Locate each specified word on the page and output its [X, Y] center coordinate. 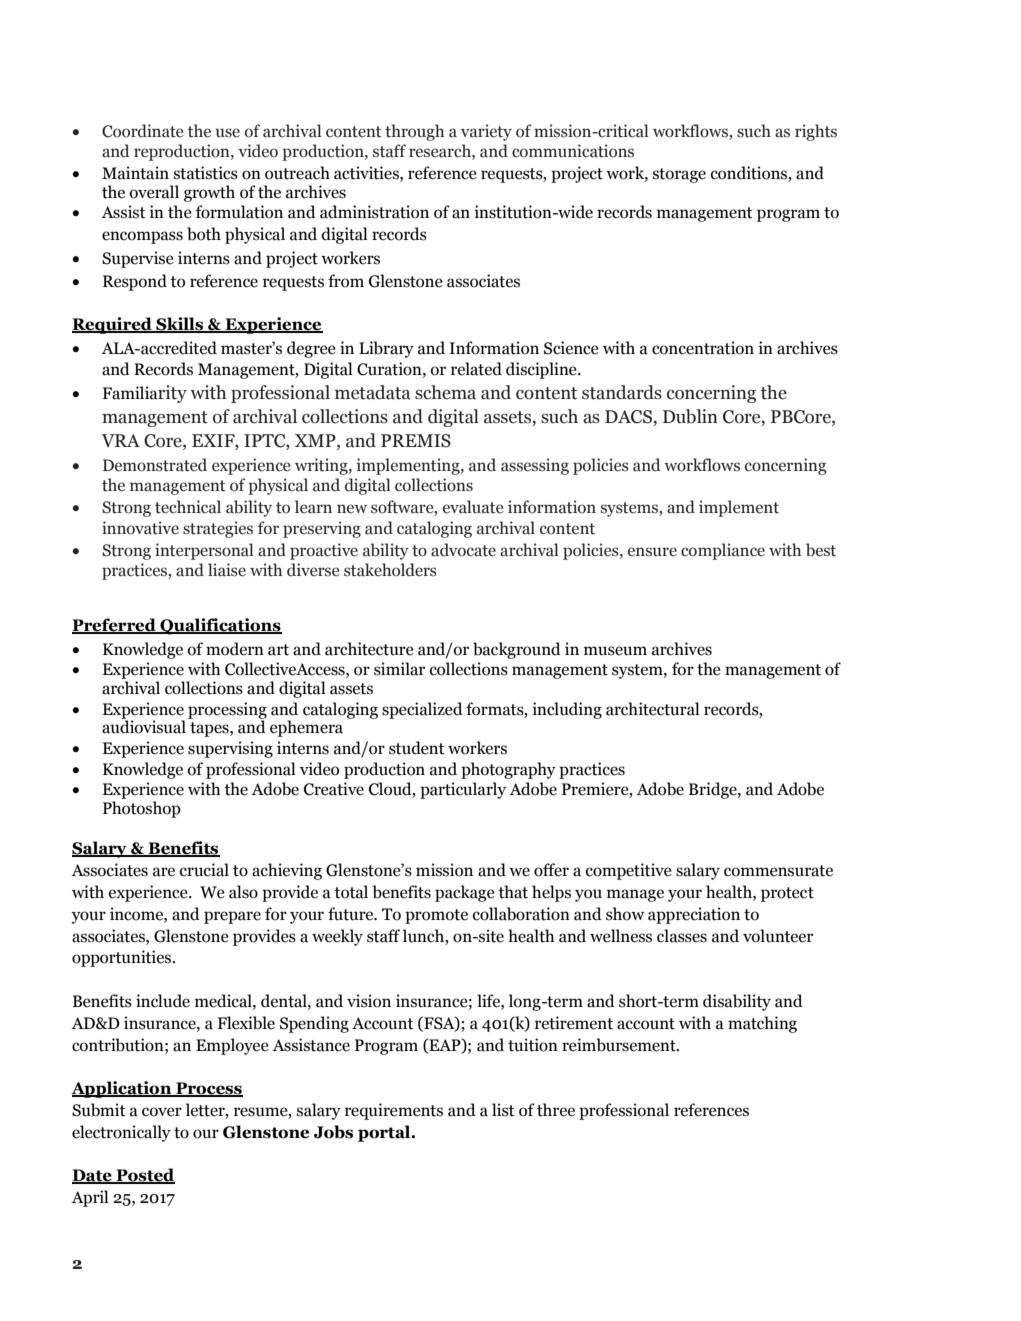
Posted [144, 1176]
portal [385, 1133]
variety [486, 132]
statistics [206, 173]
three [556, 1110]
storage [679, 175]
